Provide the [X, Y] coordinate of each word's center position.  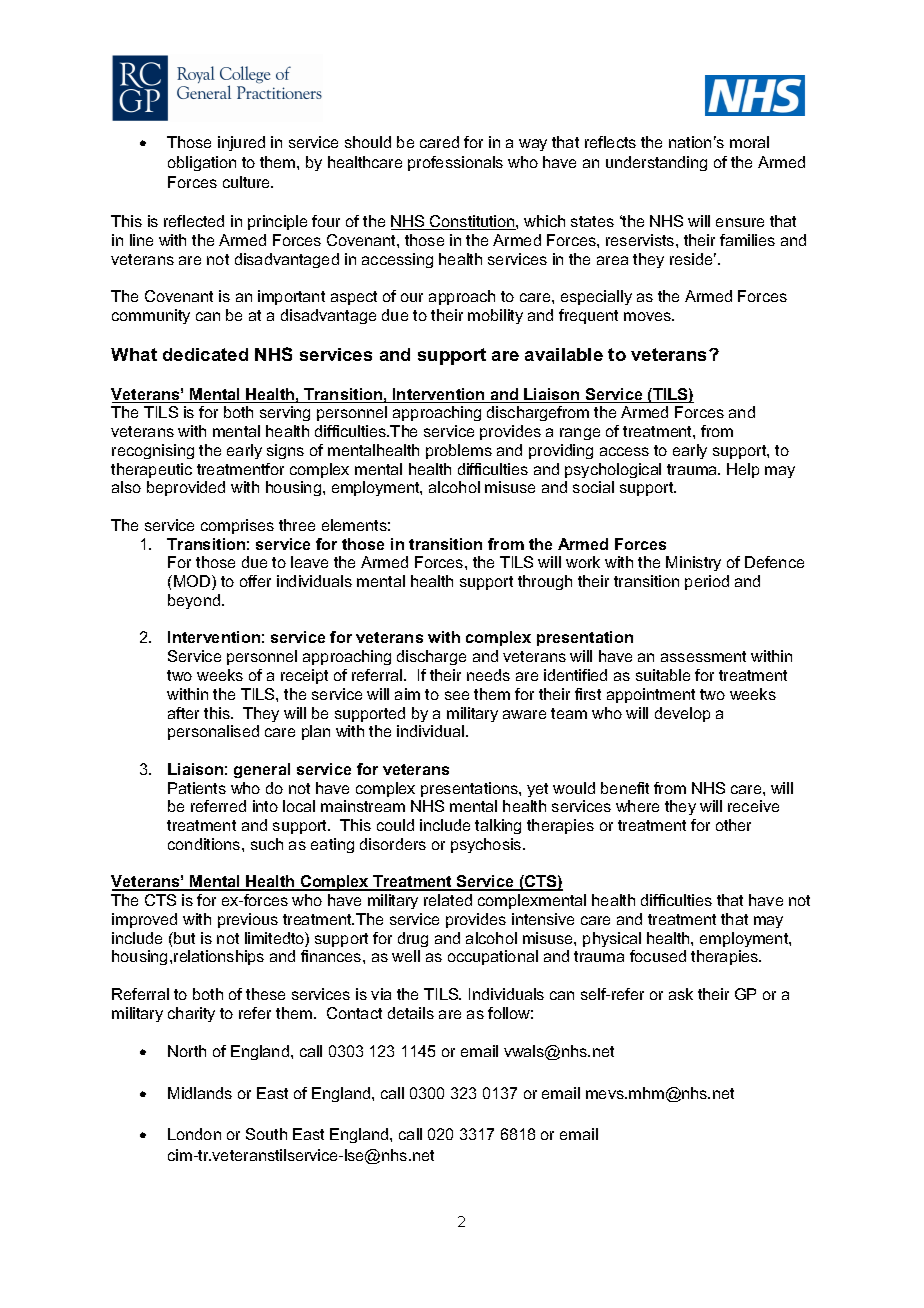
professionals [455, 163]
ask [681, 994]
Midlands [200, 1093]
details [411, 1013]
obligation [202, 163]
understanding [656, 163]
